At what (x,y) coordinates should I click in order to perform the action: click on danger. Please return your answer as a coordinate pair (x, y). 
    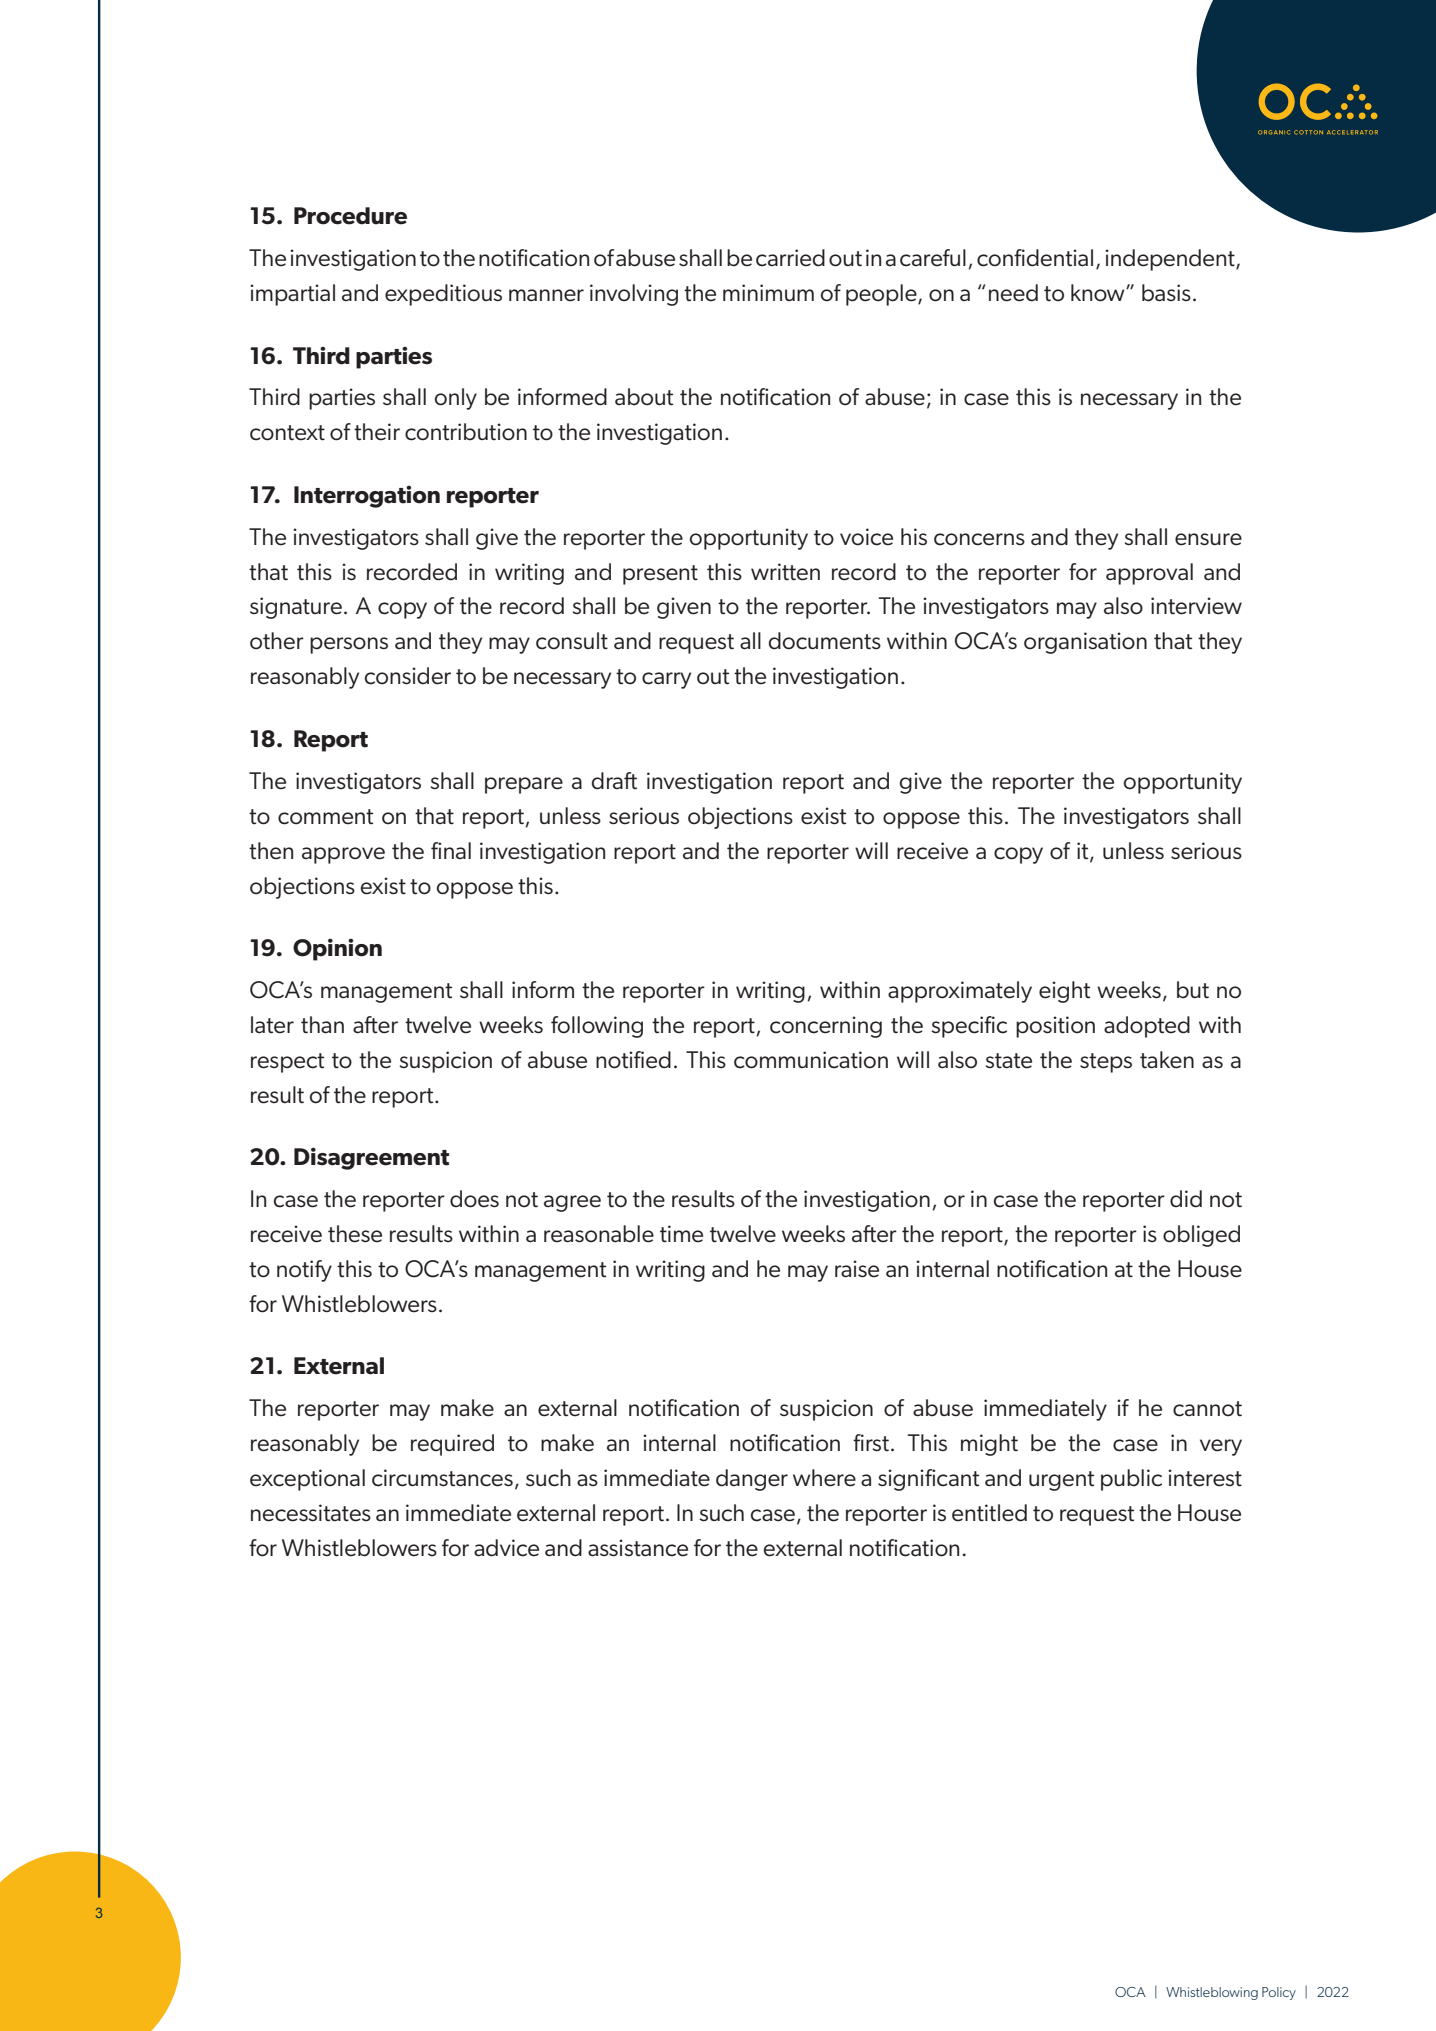
    Looking at the image, I should click on (752, 1480).
